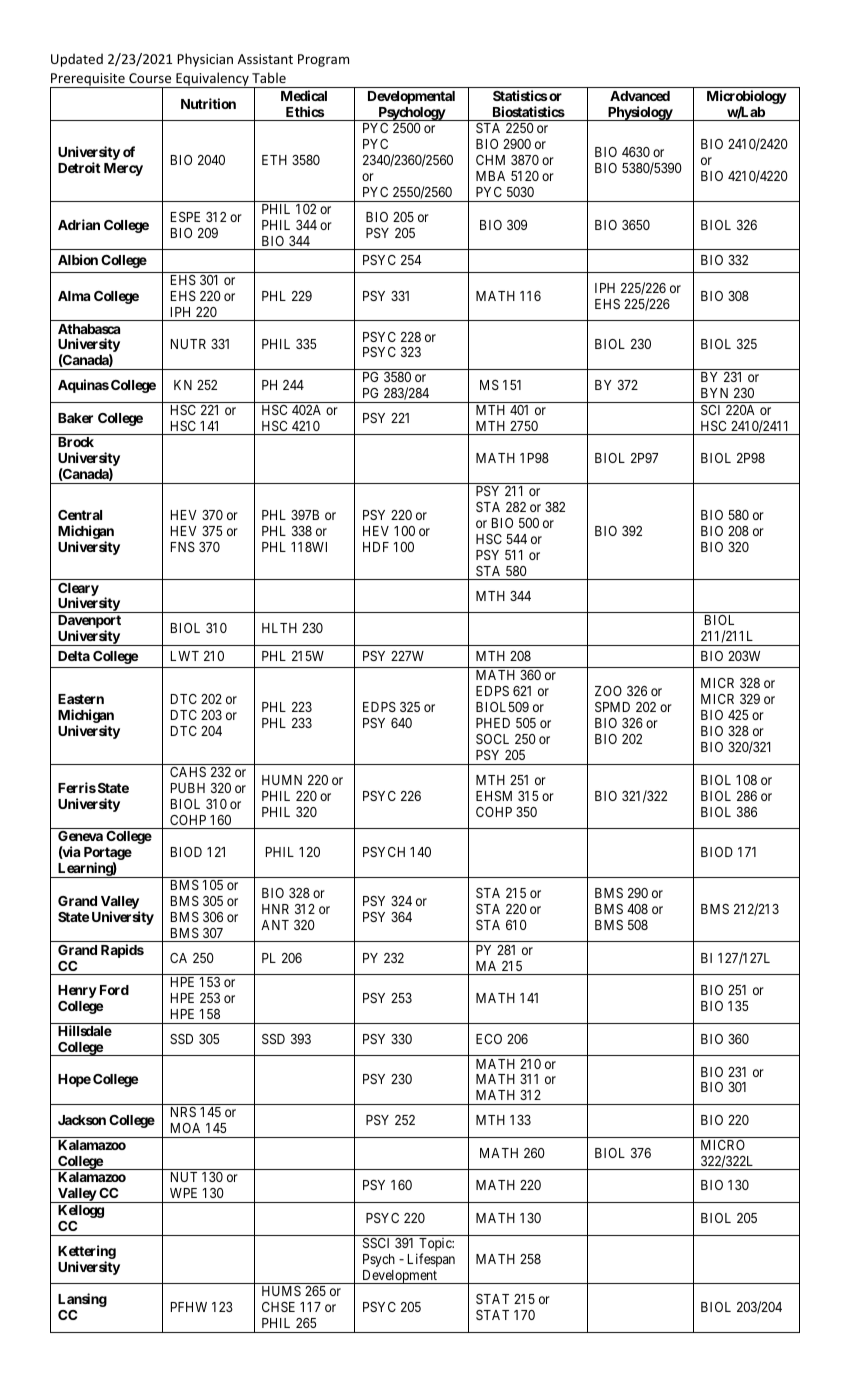 Image resolution: width=849 pixels, height=1400 pixels. Describe the element at coordinates (108, 855) in the screenshot. I see `Portage` at that location.
